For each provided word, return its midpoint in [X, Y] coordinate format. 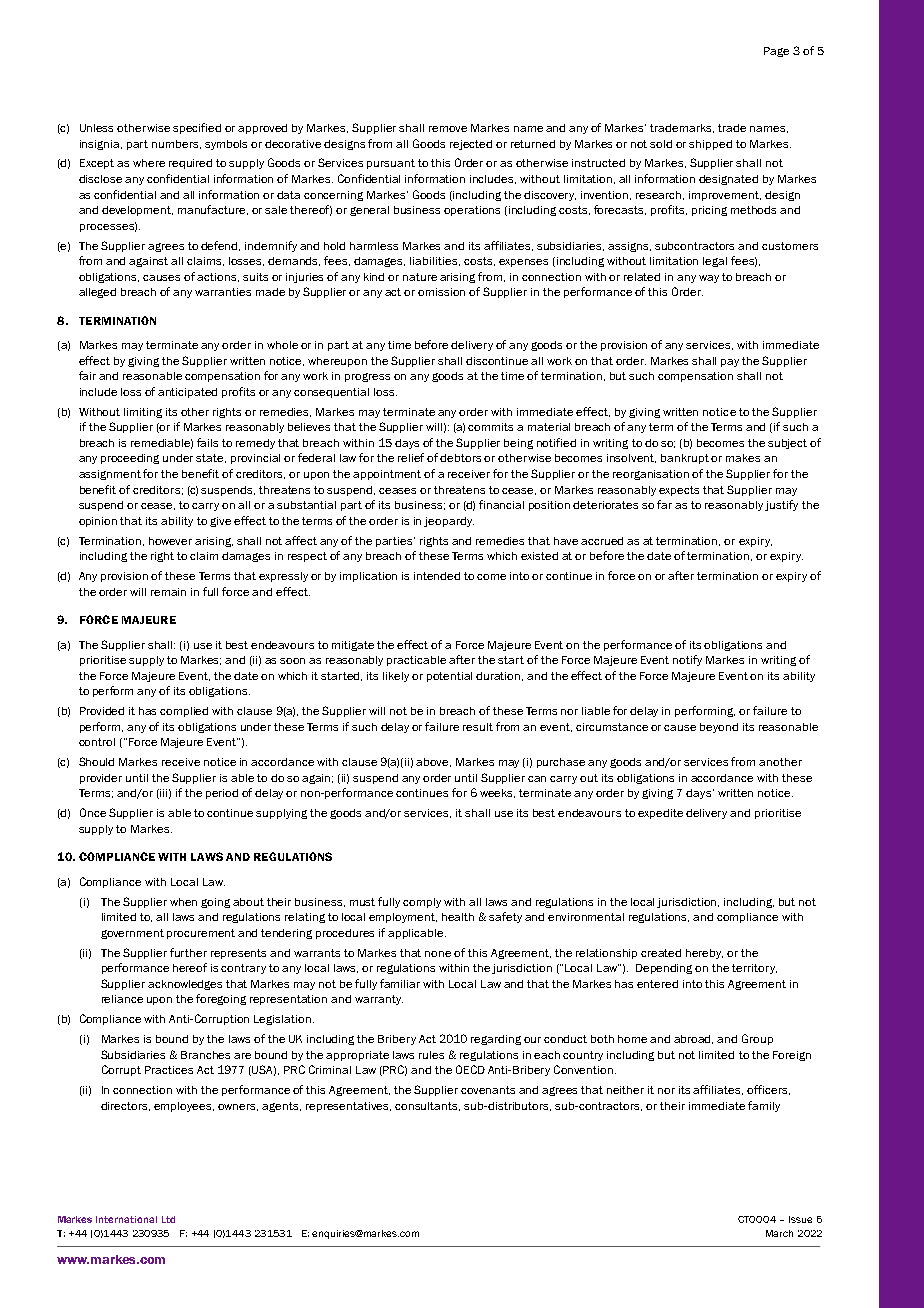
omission [441, 292]
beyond [719, 728]
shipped [710, 145]
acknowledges [185, 985]
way [709, 279]
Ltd [168, 1219]
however [170, 541]
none [438, 954]
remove [448, 129]
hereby [704, 954]
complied [184, 712]
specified [197, 128]
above [433, 762]
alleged [97, 293]
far [664, 504]
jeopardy [449, 522]
